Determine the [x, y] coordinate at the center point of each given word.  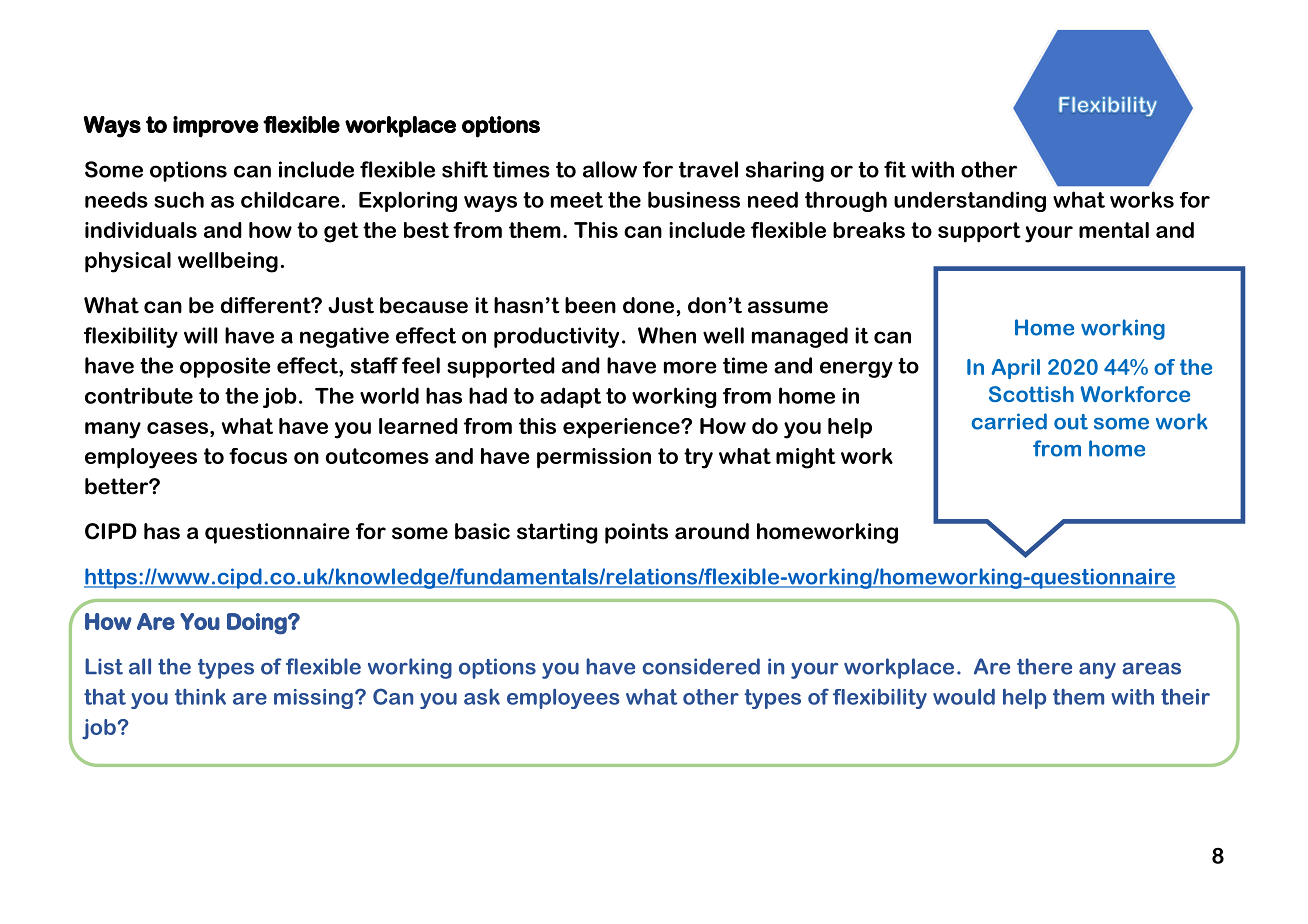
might [806, 458]
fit [895, 169]
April [1015, 369]
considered [701, 666]
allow [610, 169]
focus [258, 456]
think [200, 696]
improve [216, 127]
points [636, 533]
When [667, 335]
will [200, 335]
